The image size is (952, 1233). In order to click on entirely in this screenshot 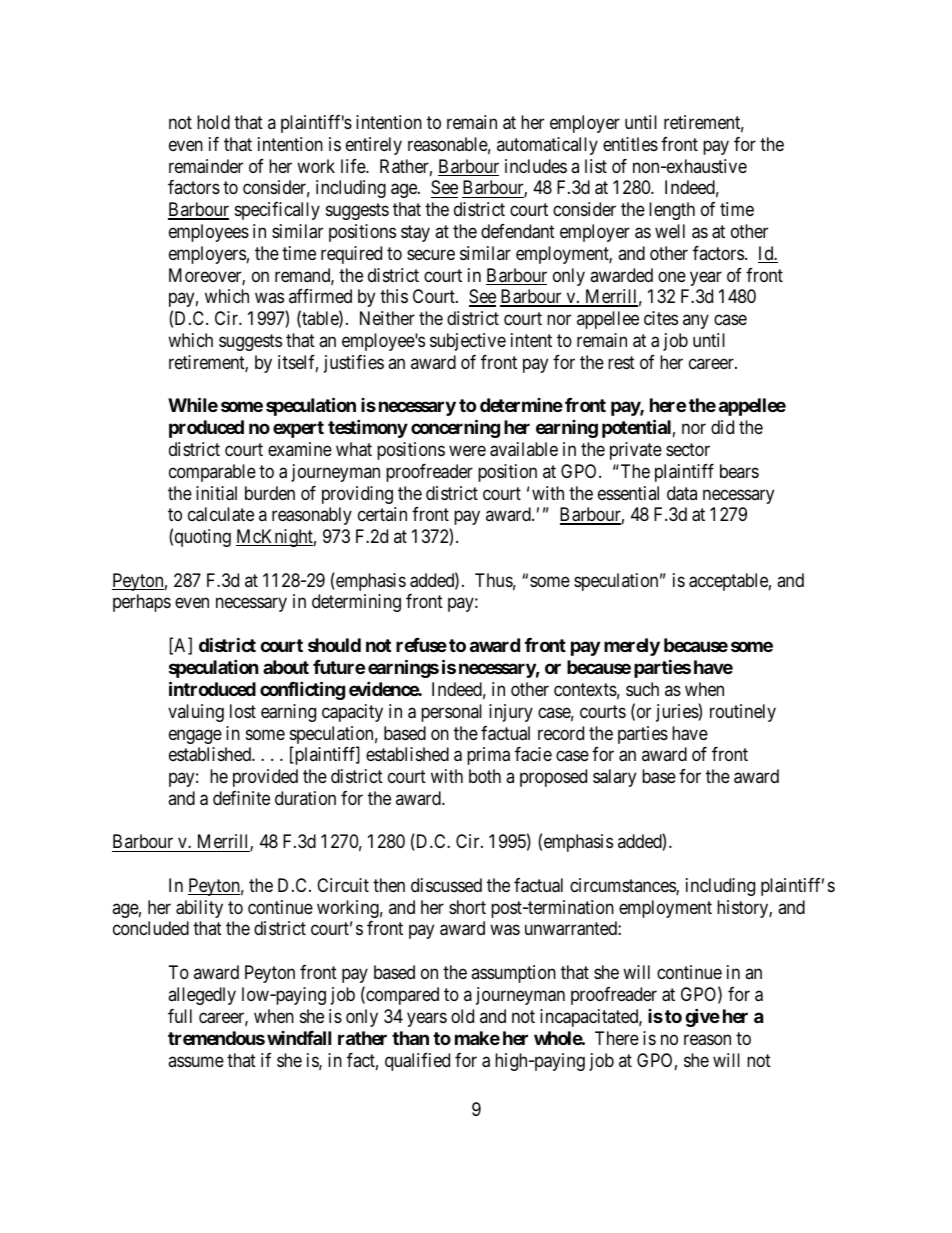, I will do `click(374, 146)`.
